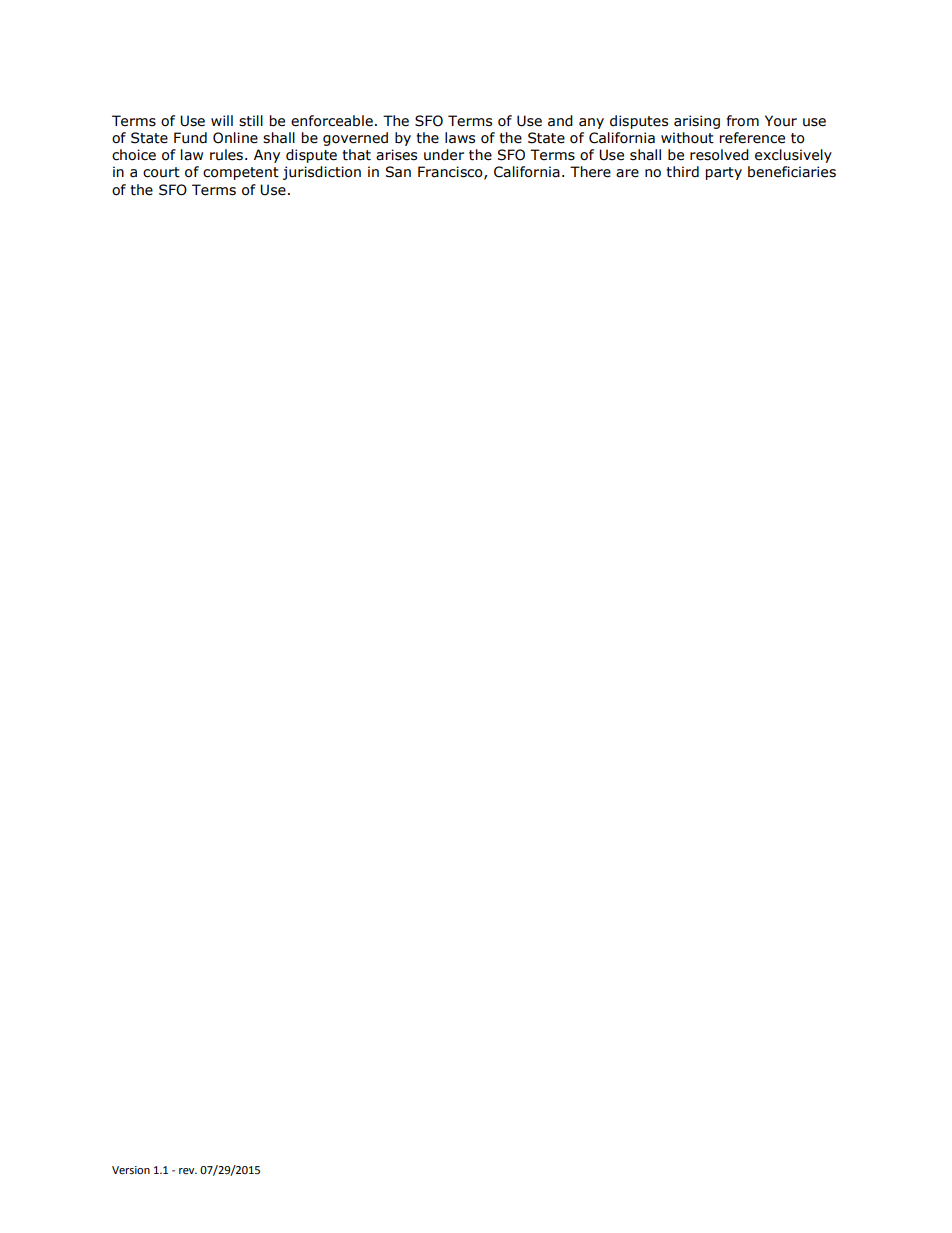 The height and width of the screenshot is (1233, 952). I want to click on party, so click(724, 173).
